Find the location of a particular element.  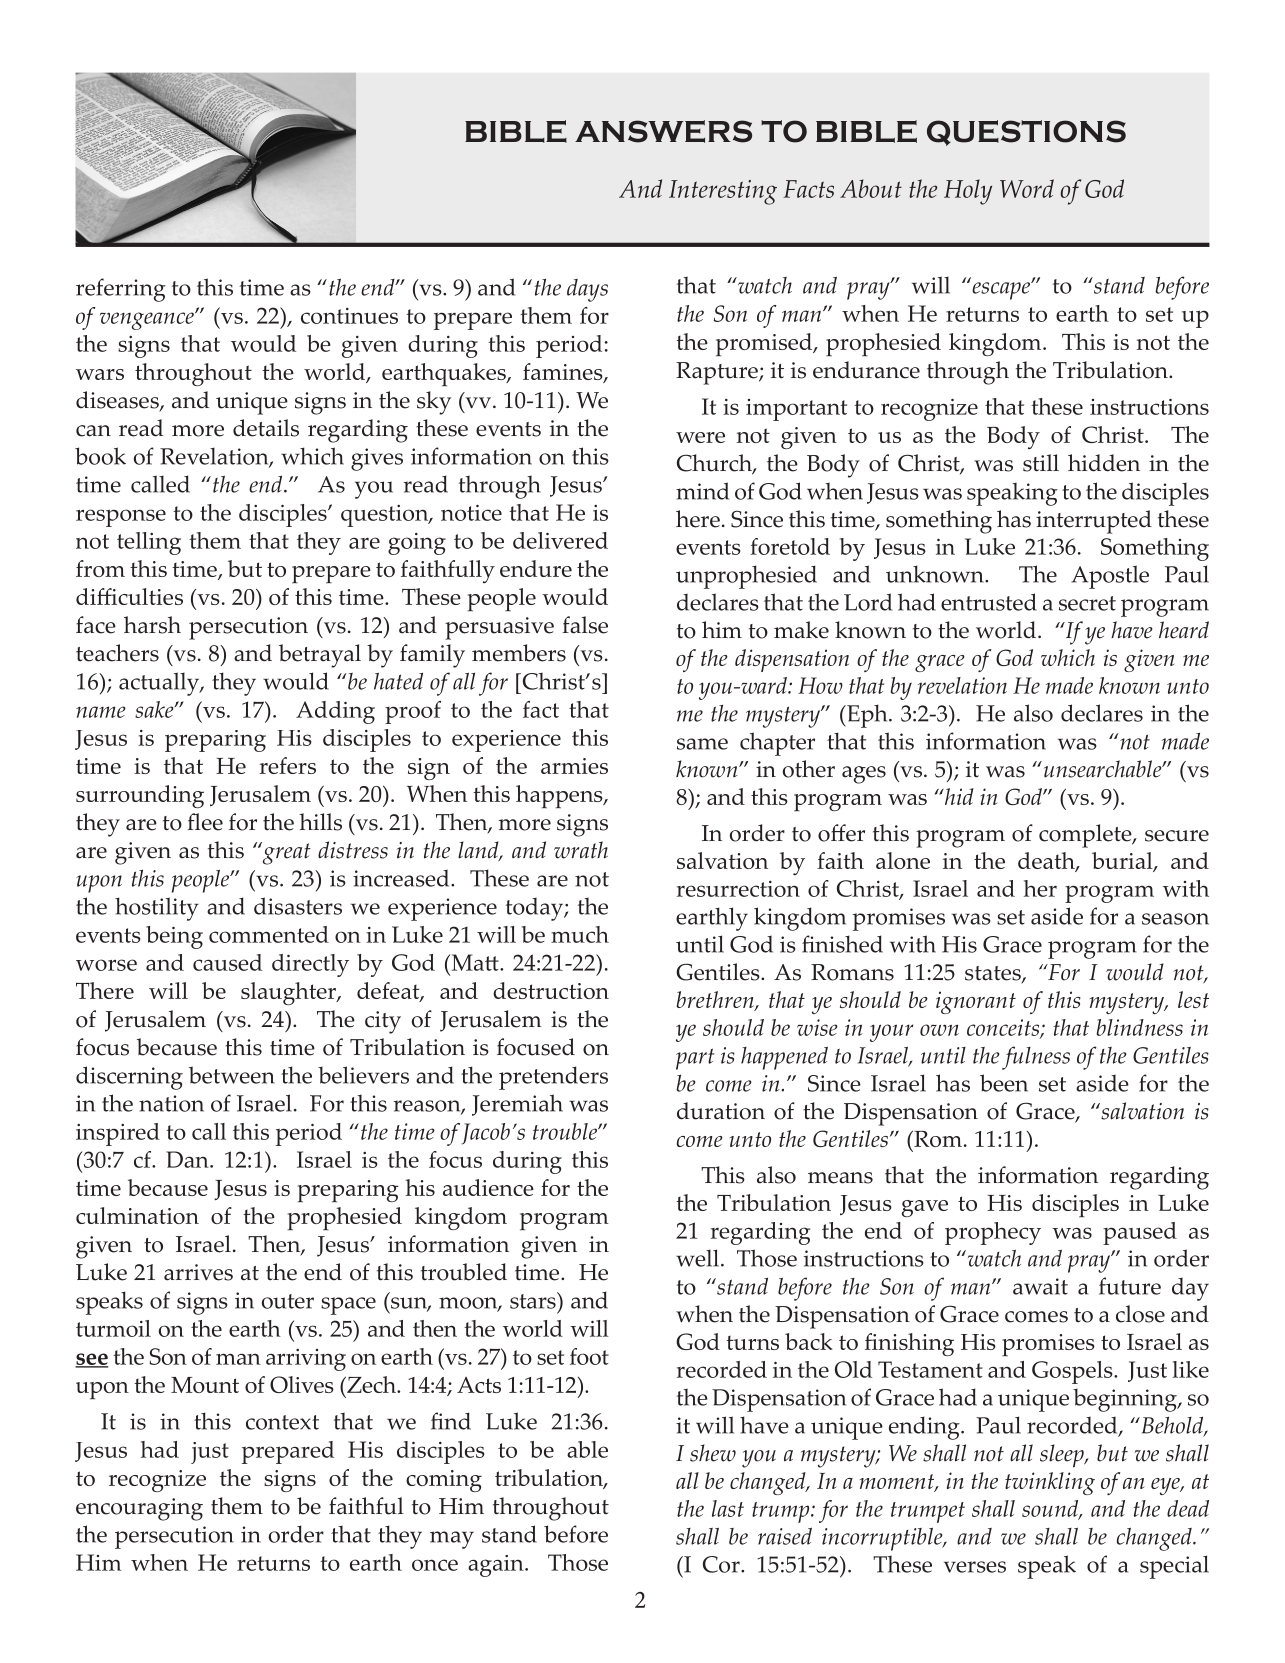

twinkling is located at coordinates (1050, 1483).
